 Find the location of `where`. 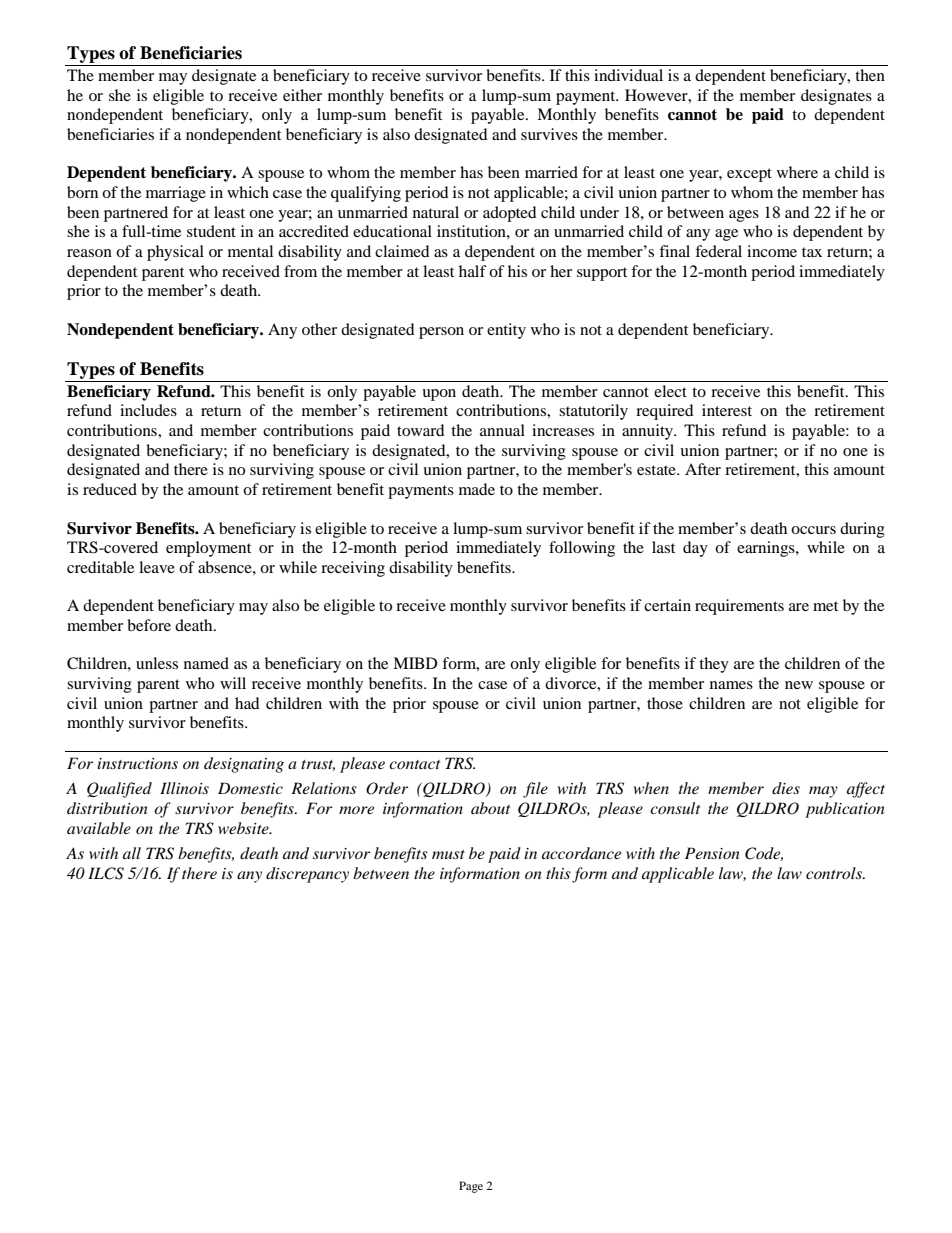

where is located at coordinates (797, 172).
